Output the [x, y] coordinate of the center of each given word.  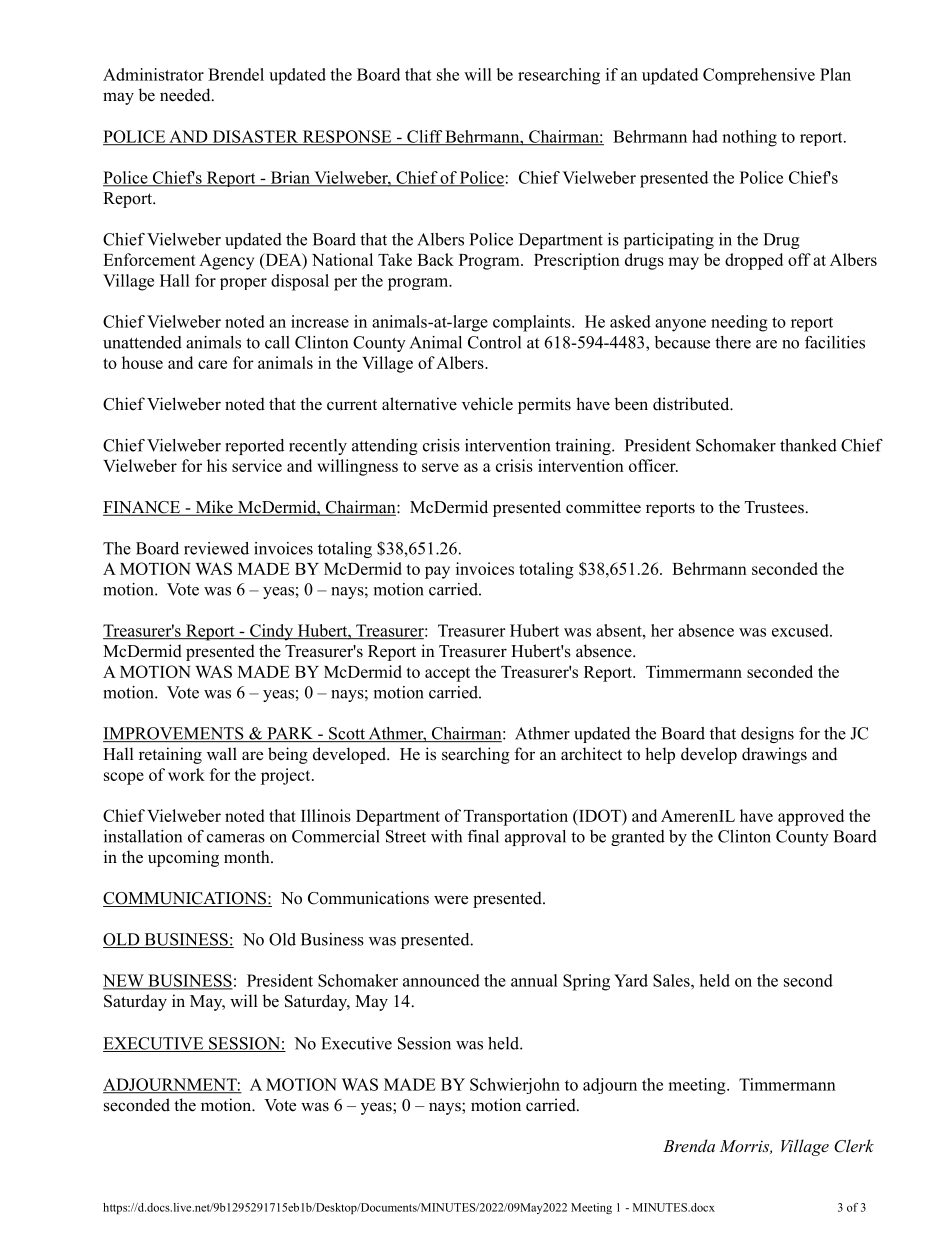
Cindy [271, 632]
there [733, 342]
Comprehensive [759, 76]
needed [186, 95]
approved [811, 817]
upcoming [183, 858]
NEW [124, 981]
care [212, 364]
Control [494, 342]
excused [801, 630]
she [448, 74]
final [483, 836]
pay [437, 572]
